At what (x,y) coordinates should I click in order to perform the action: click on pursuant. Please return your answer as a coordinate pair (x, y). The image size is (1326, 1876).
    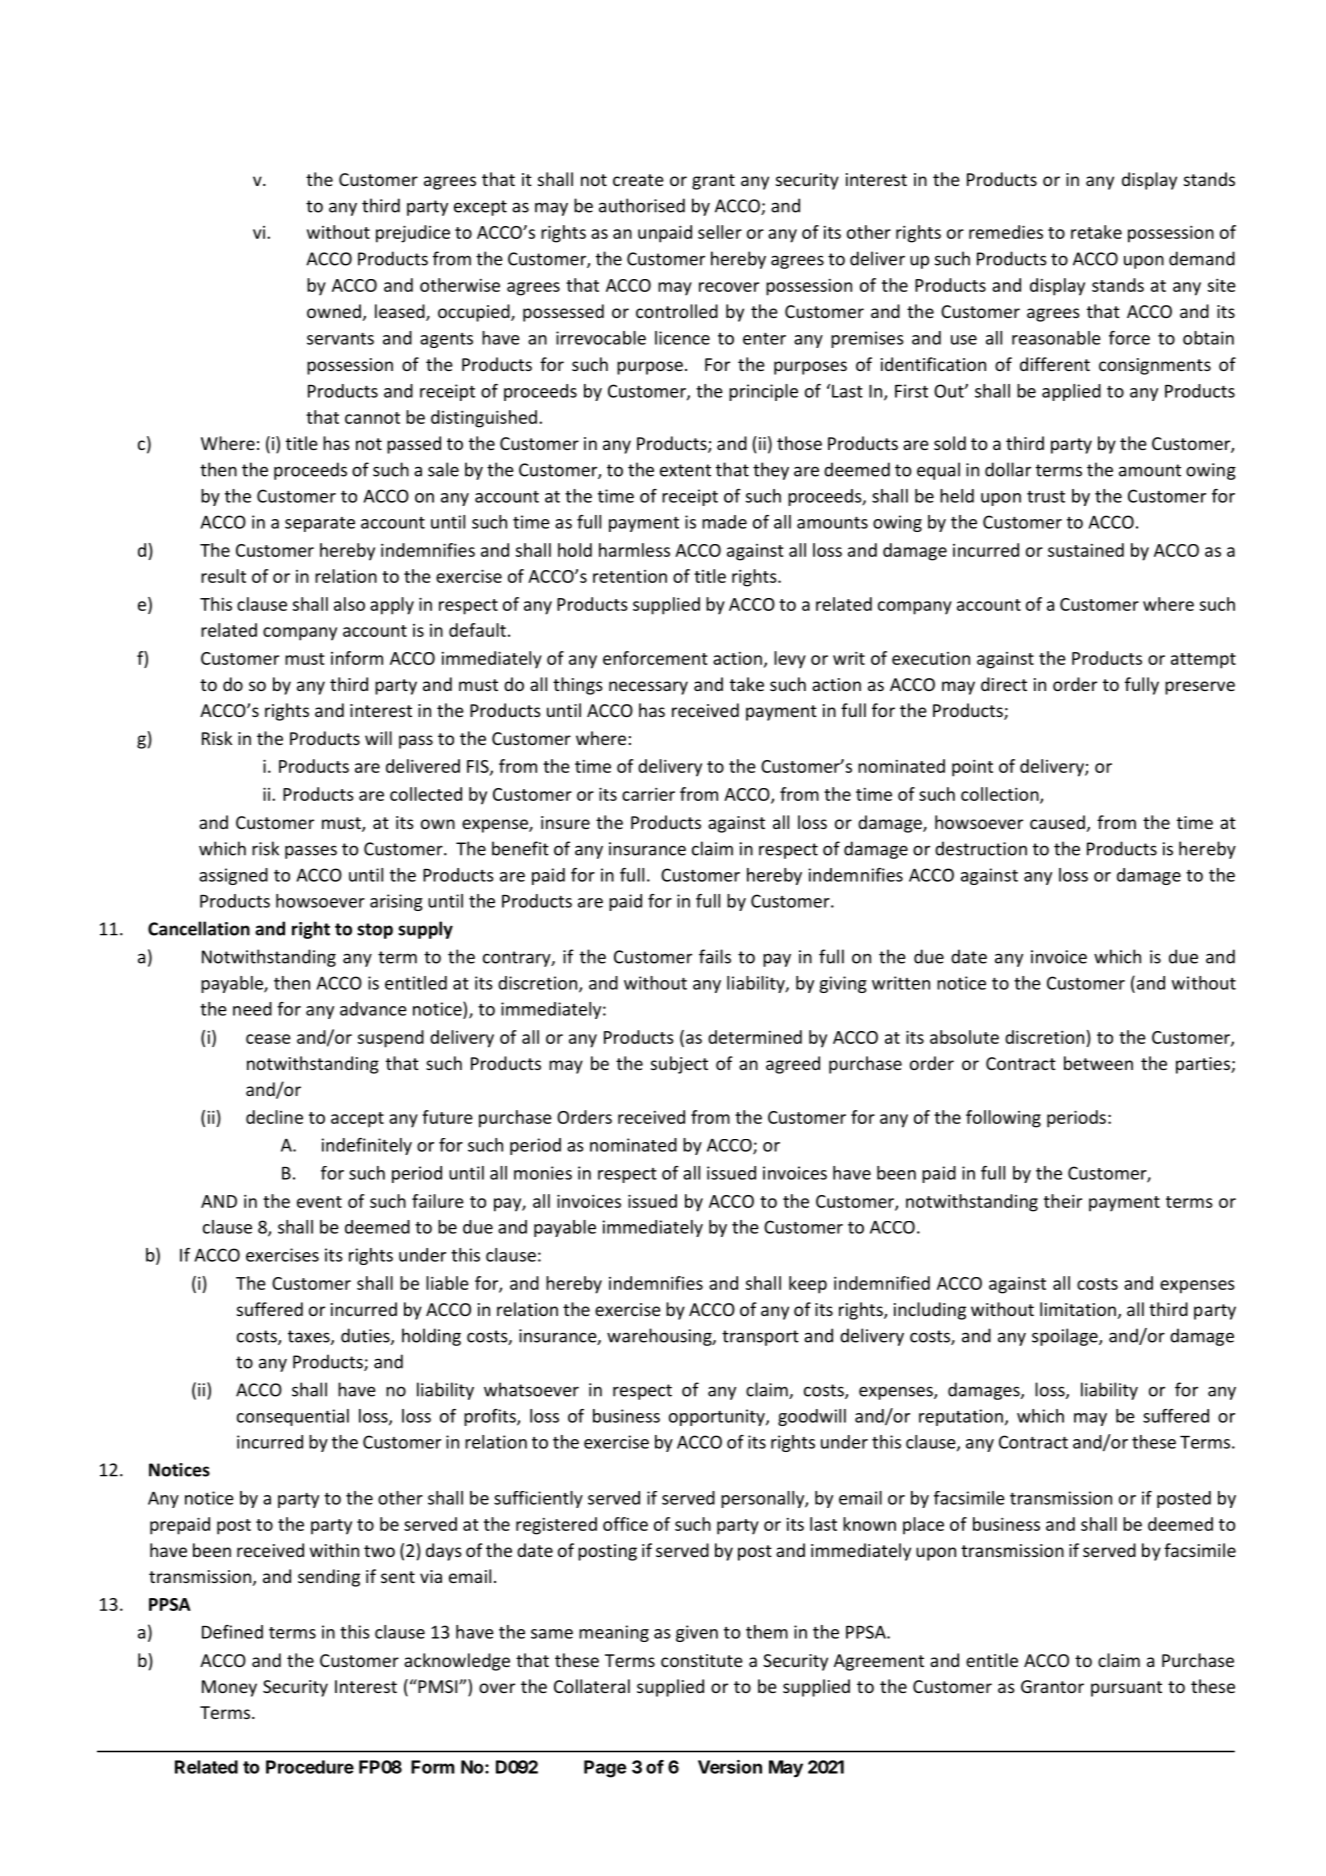
    Looking at the image, I should click on (1126, 1689).
